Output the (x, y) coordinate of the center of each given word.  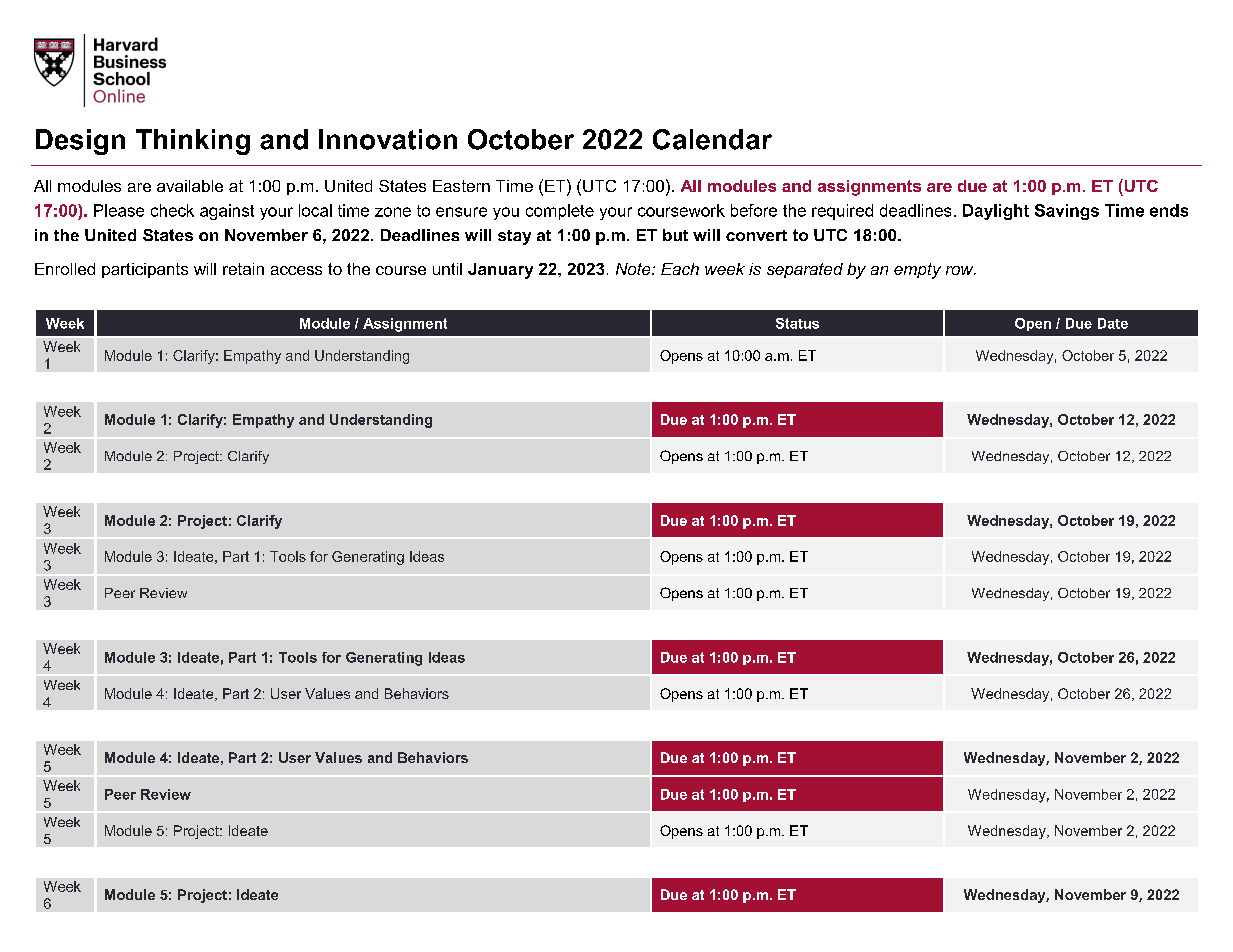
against (227, 212)
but (675, 235)
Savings (1067, 212)
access (296, 270)
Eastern (461, 186)
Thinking (193, 142)
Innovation (388, 139)
